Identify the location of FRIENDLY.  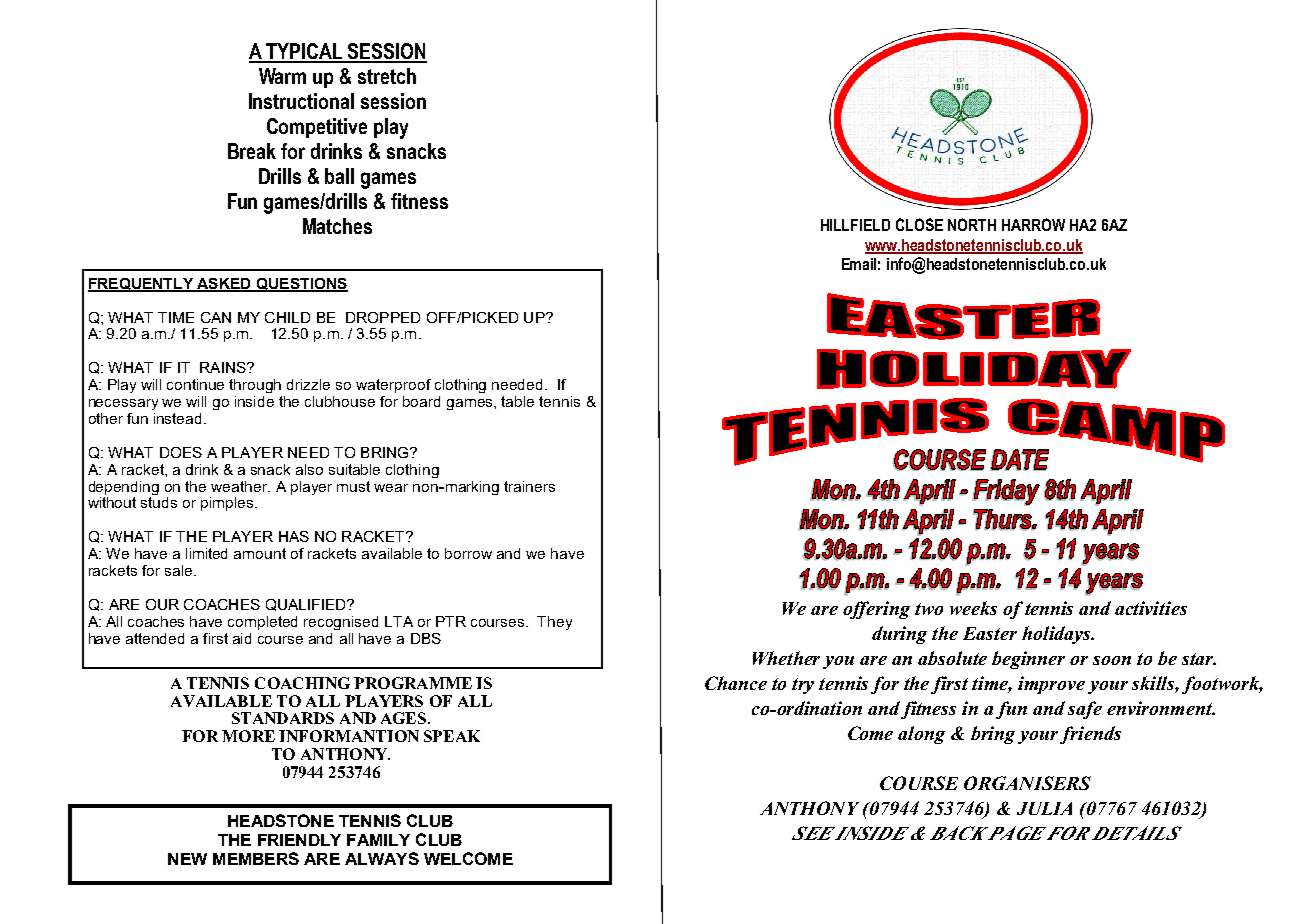
(299, 840).
